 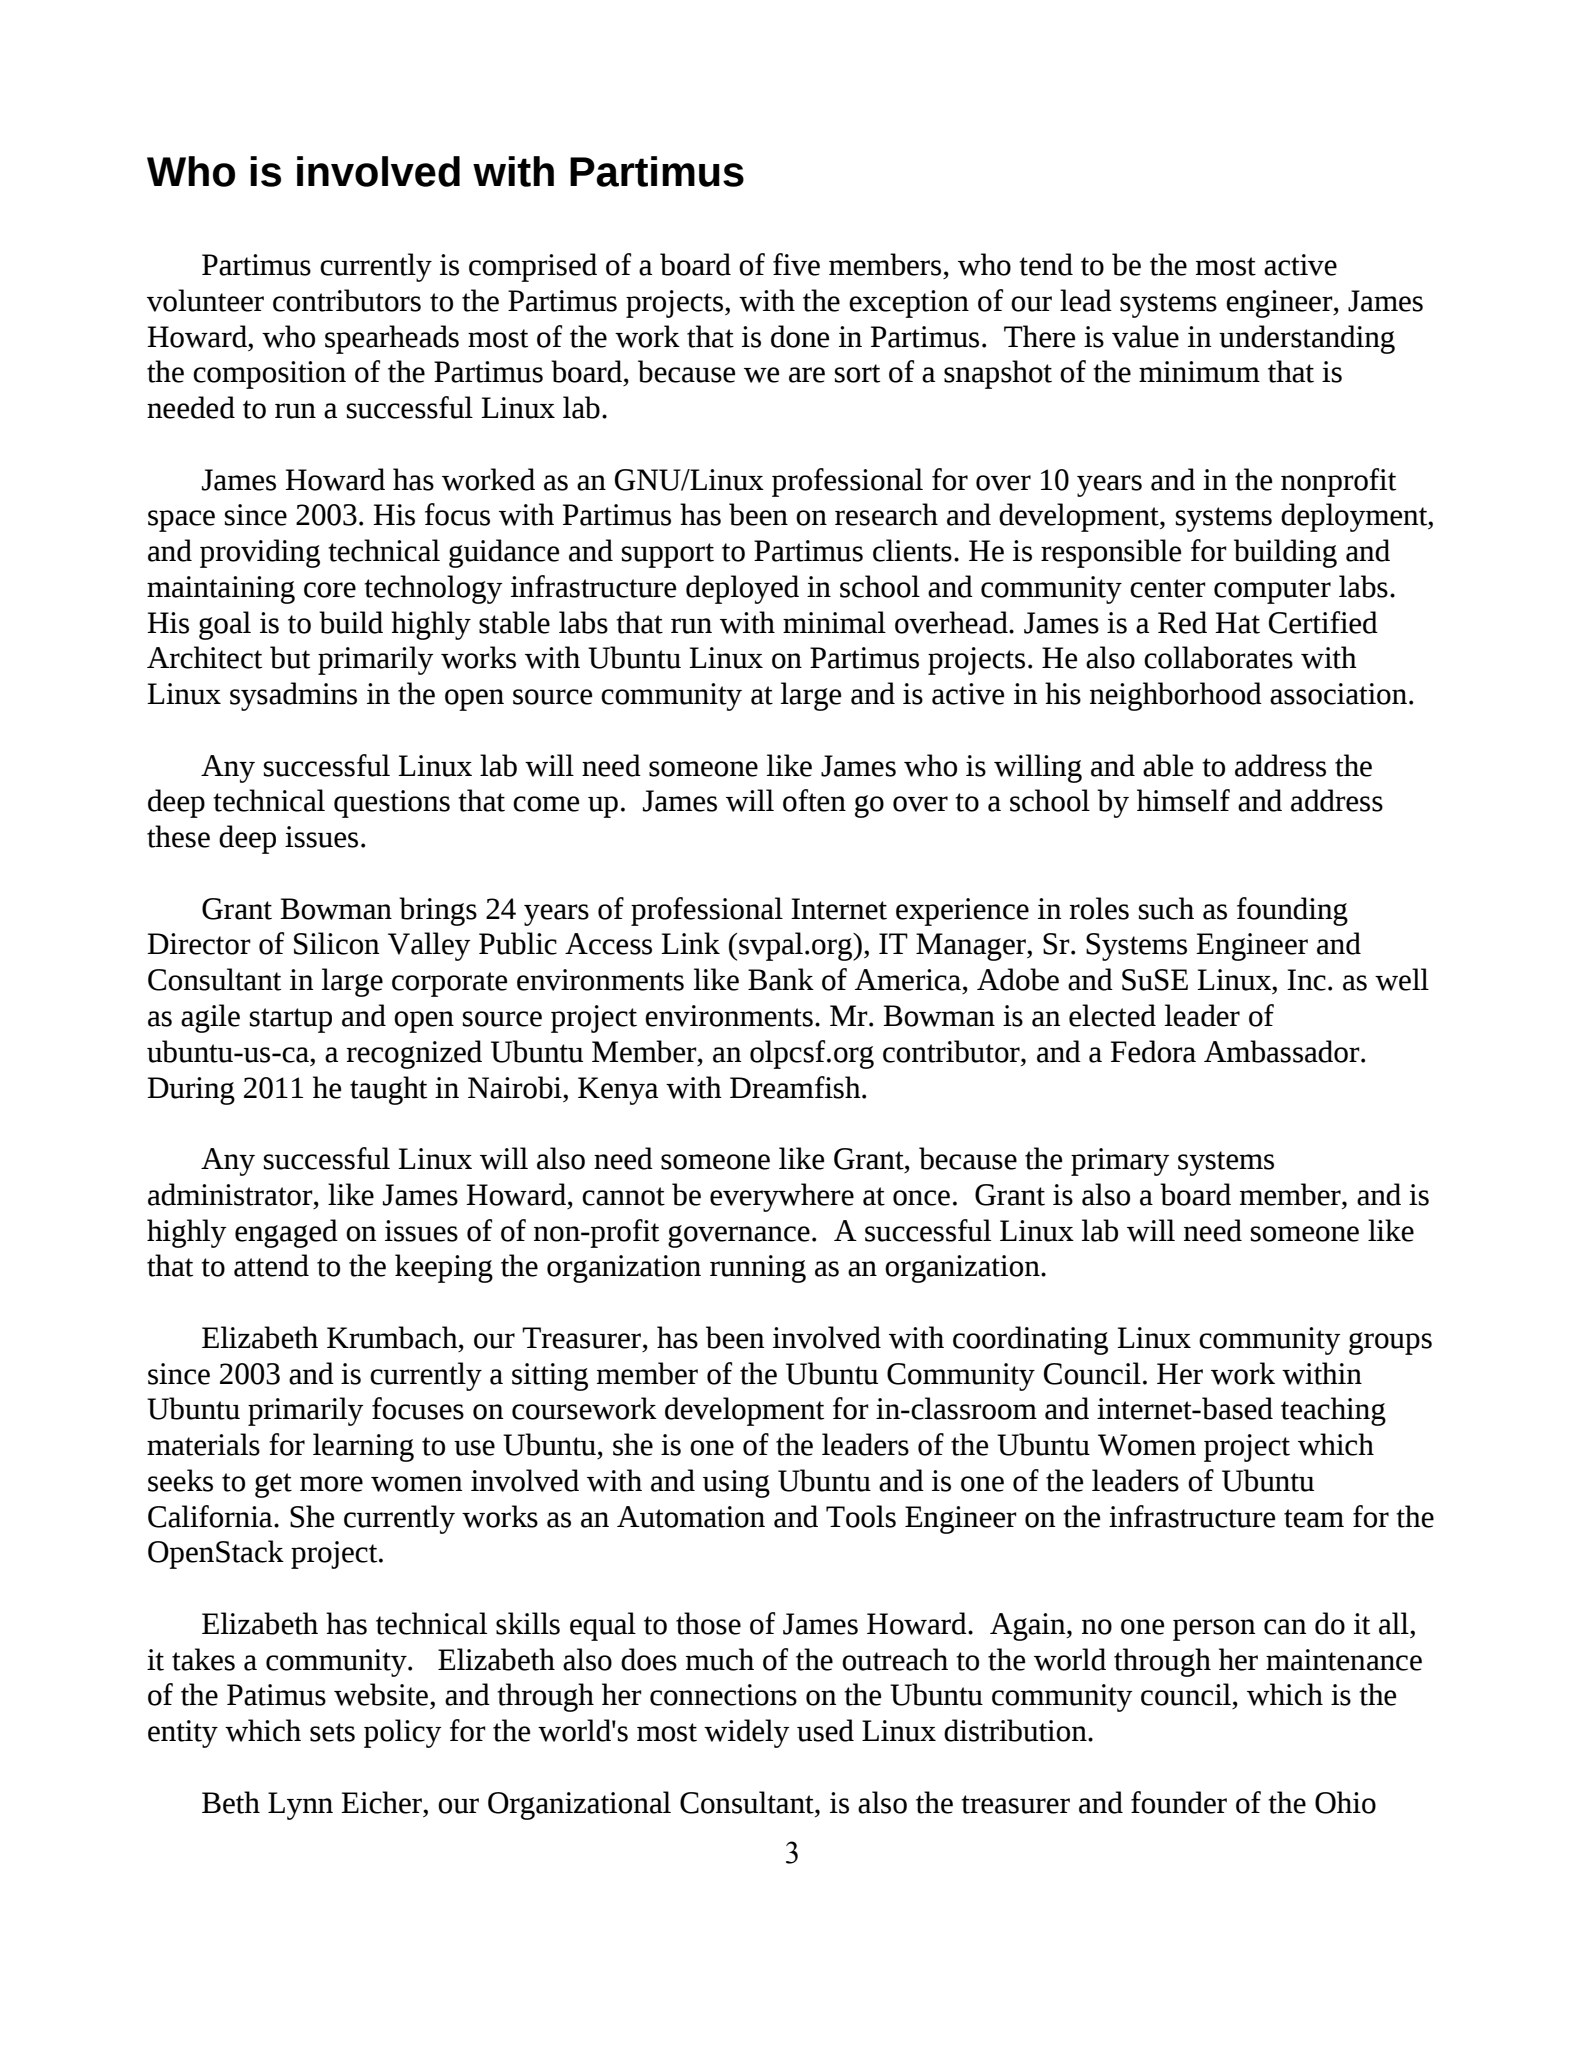 What do you see at coordinates (800, 336) in the document?
I see `done` at bounding box center [800, 336].
